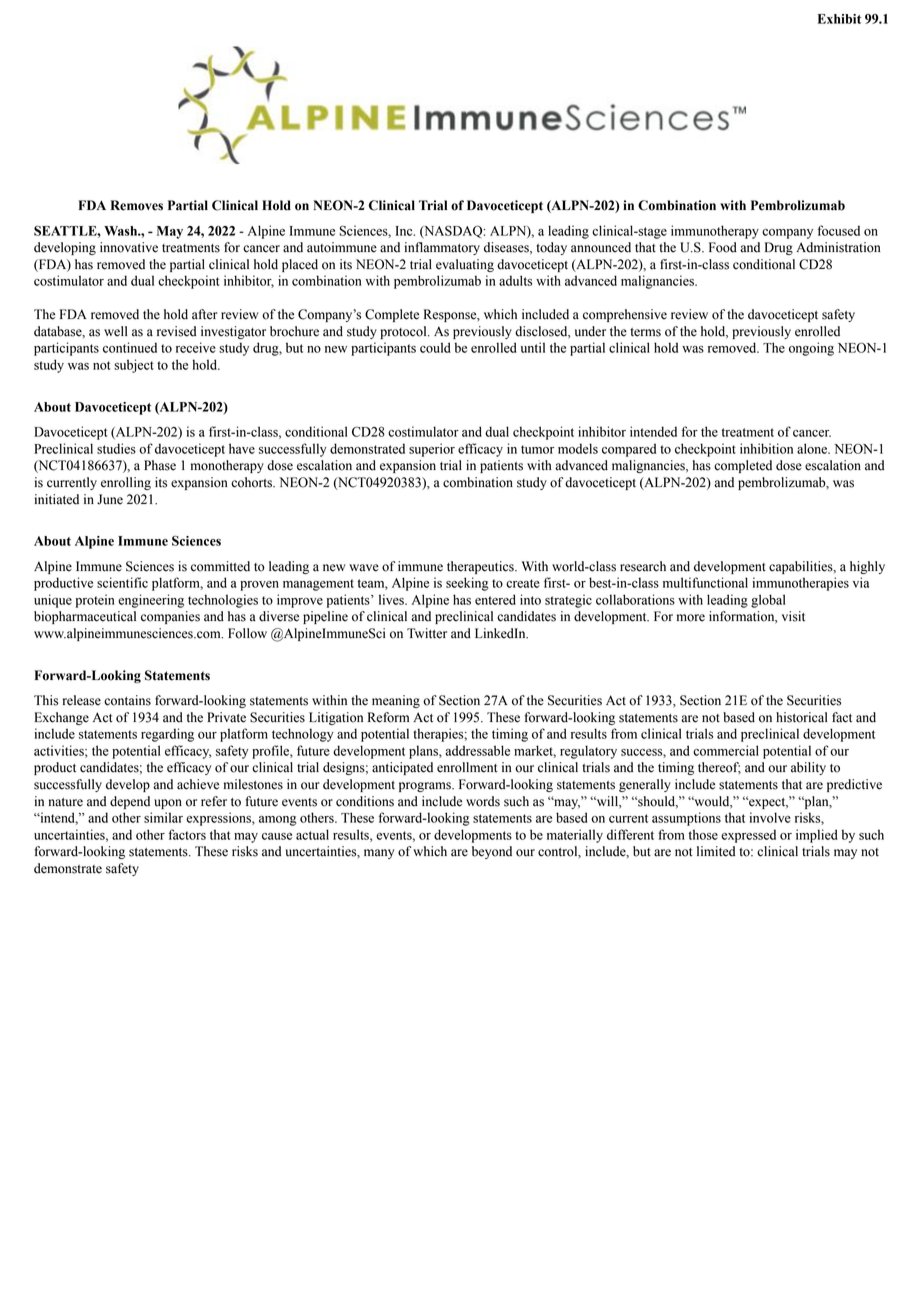 The width and height of the screenshot is (924, 1308). Describe the element at coordinates (481, 567) in the screenshot. I see `therapeutics` at that location.
